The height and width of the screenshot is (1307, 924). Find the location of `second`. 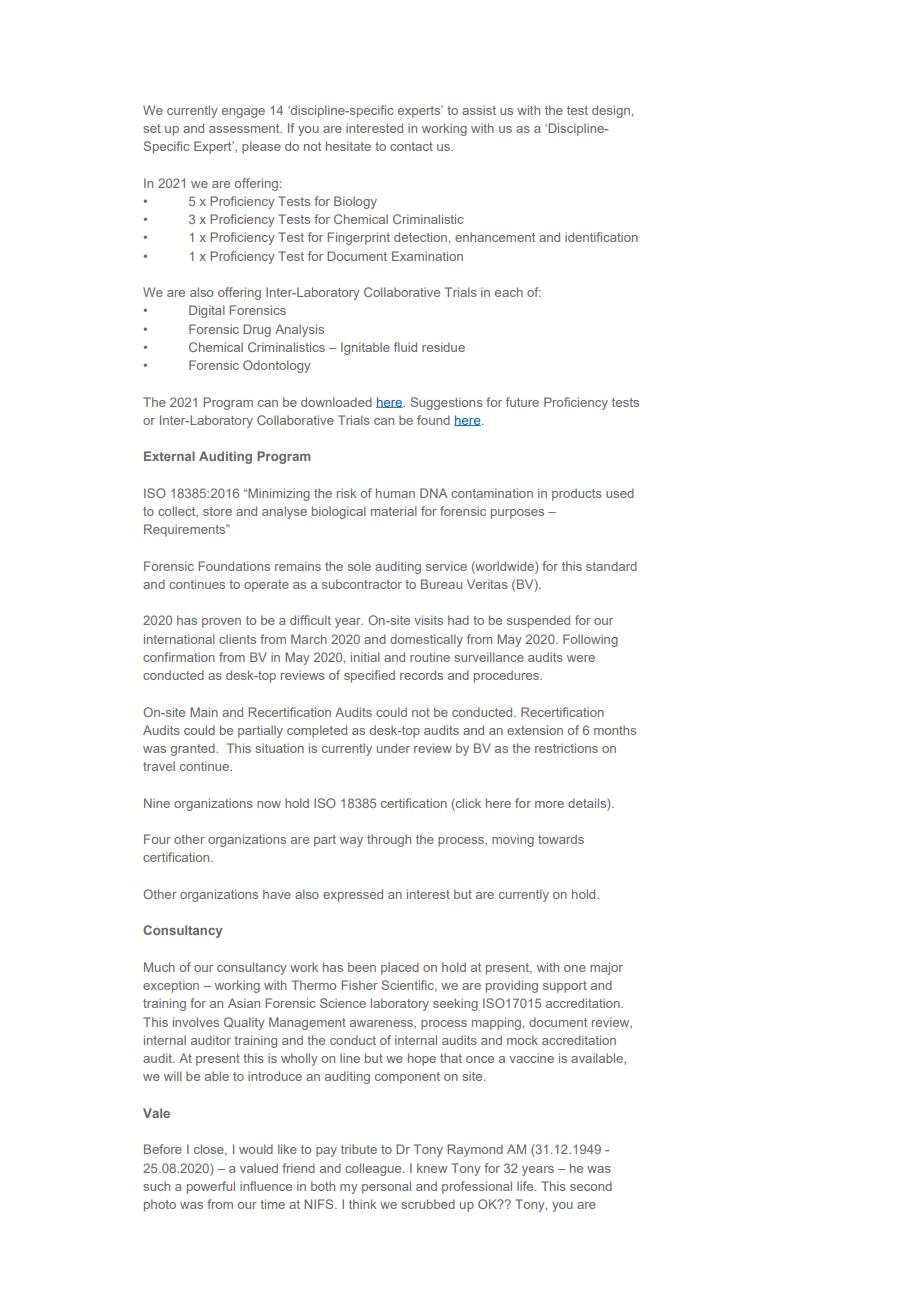

second is located at coordinates (591, 1186).
